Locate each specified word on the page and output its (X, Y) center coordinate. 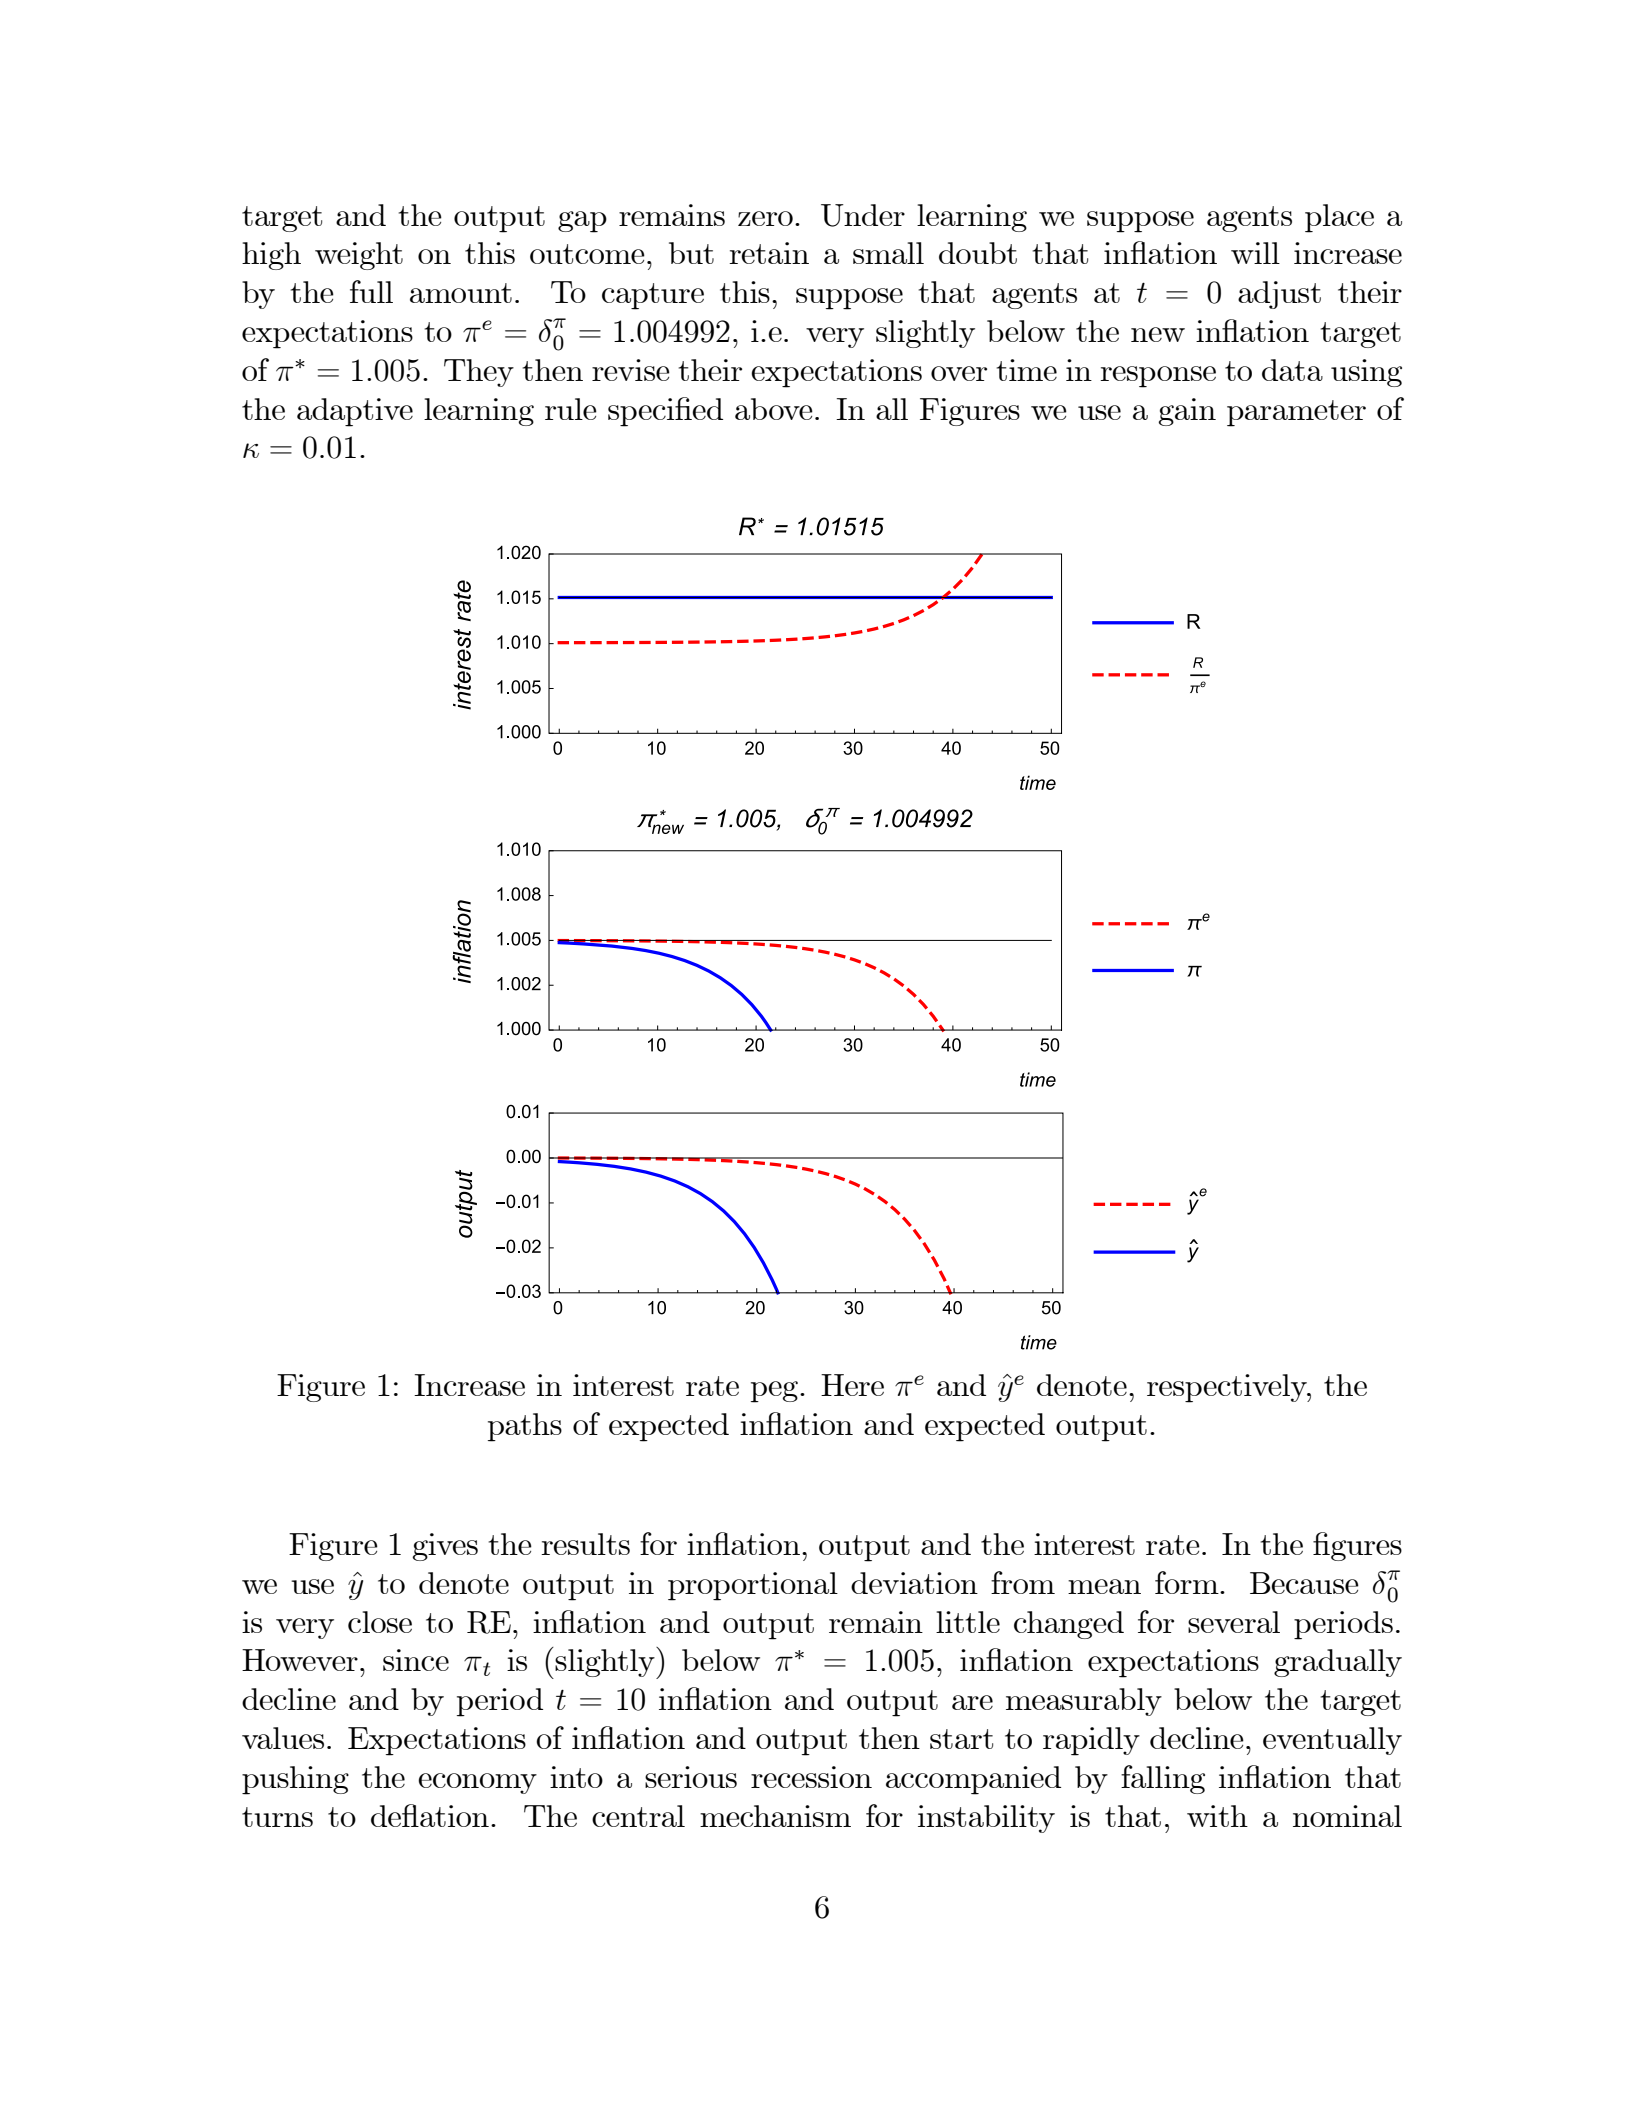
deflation (430, 1815)
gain (1187, 412)
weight (359, 256)
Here (852, 1385)
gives (445, 1547)
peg (774, 1392)
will (1255, 253)
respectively (1228, 1388)
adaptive (355, 412)
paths (525, 1427)
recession (811, 1777)
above (774, 409)
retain (769, 253)
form (1188, 1582)
